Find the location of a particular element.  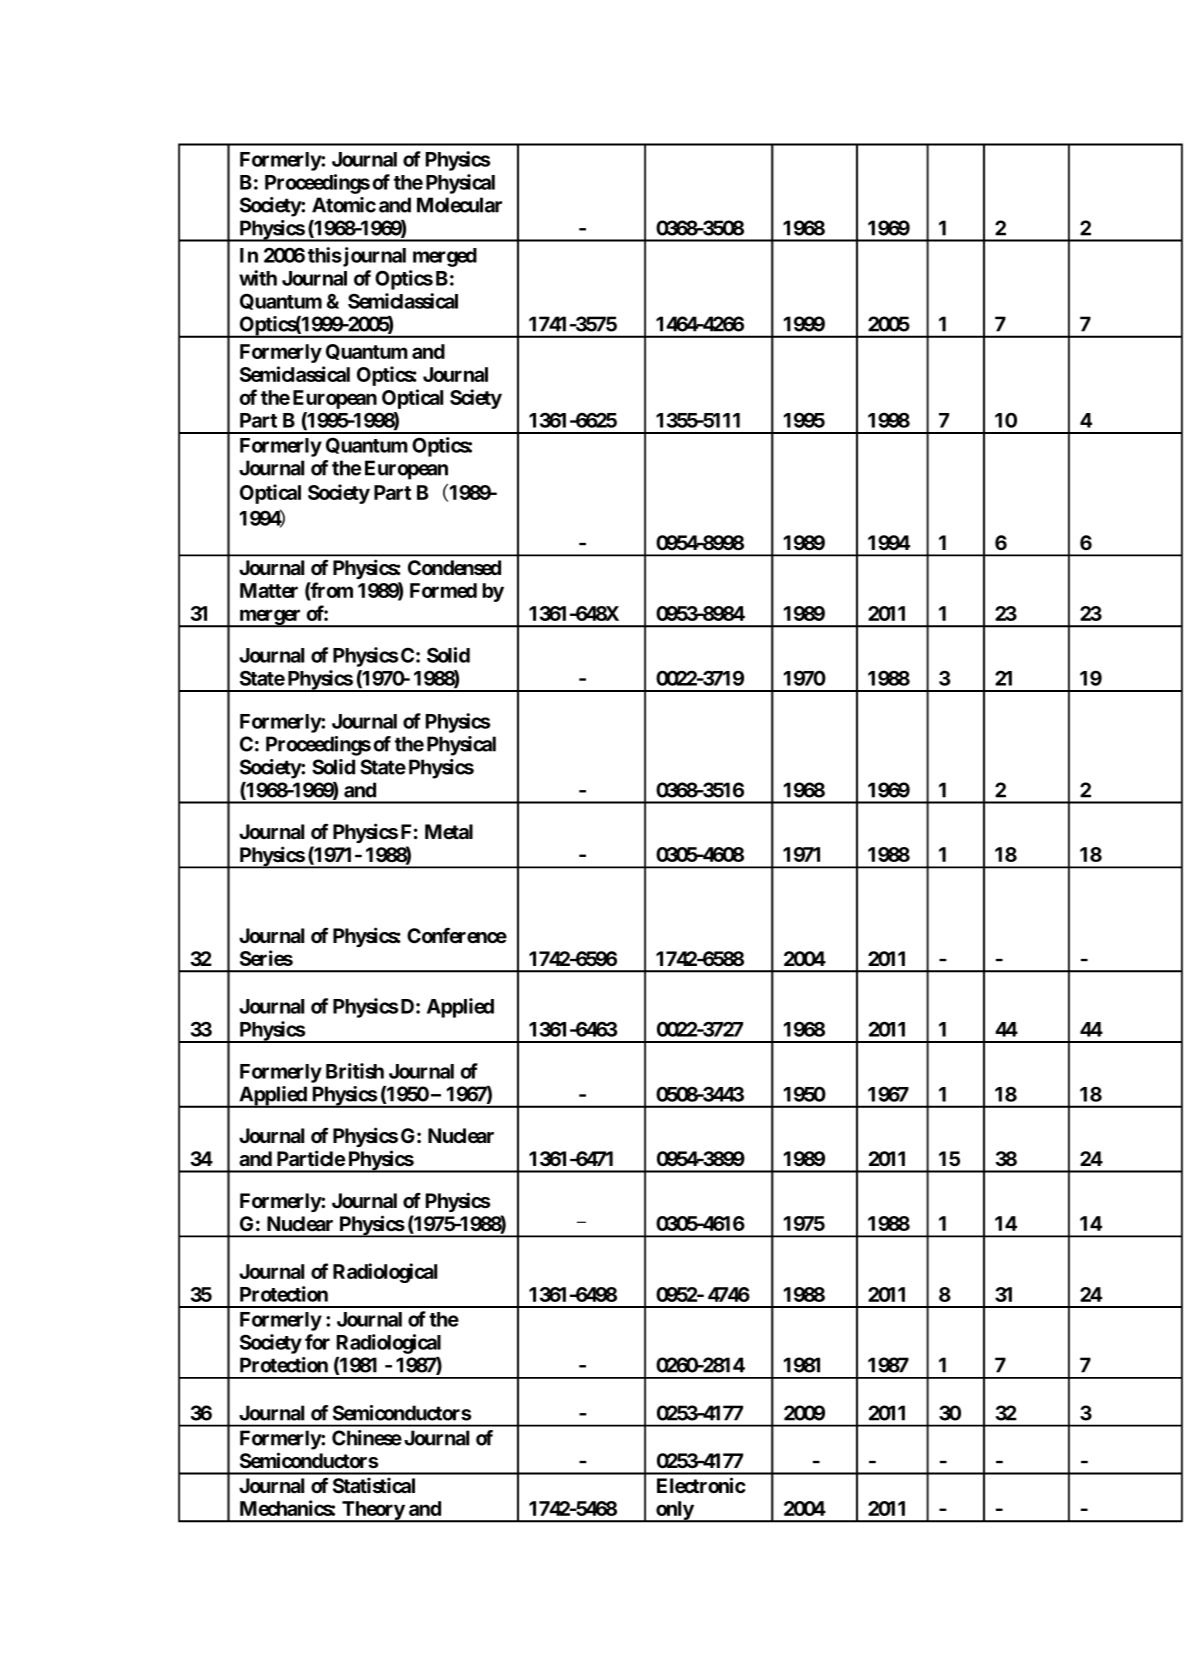

Formed is located at coordinates (443, 590).
